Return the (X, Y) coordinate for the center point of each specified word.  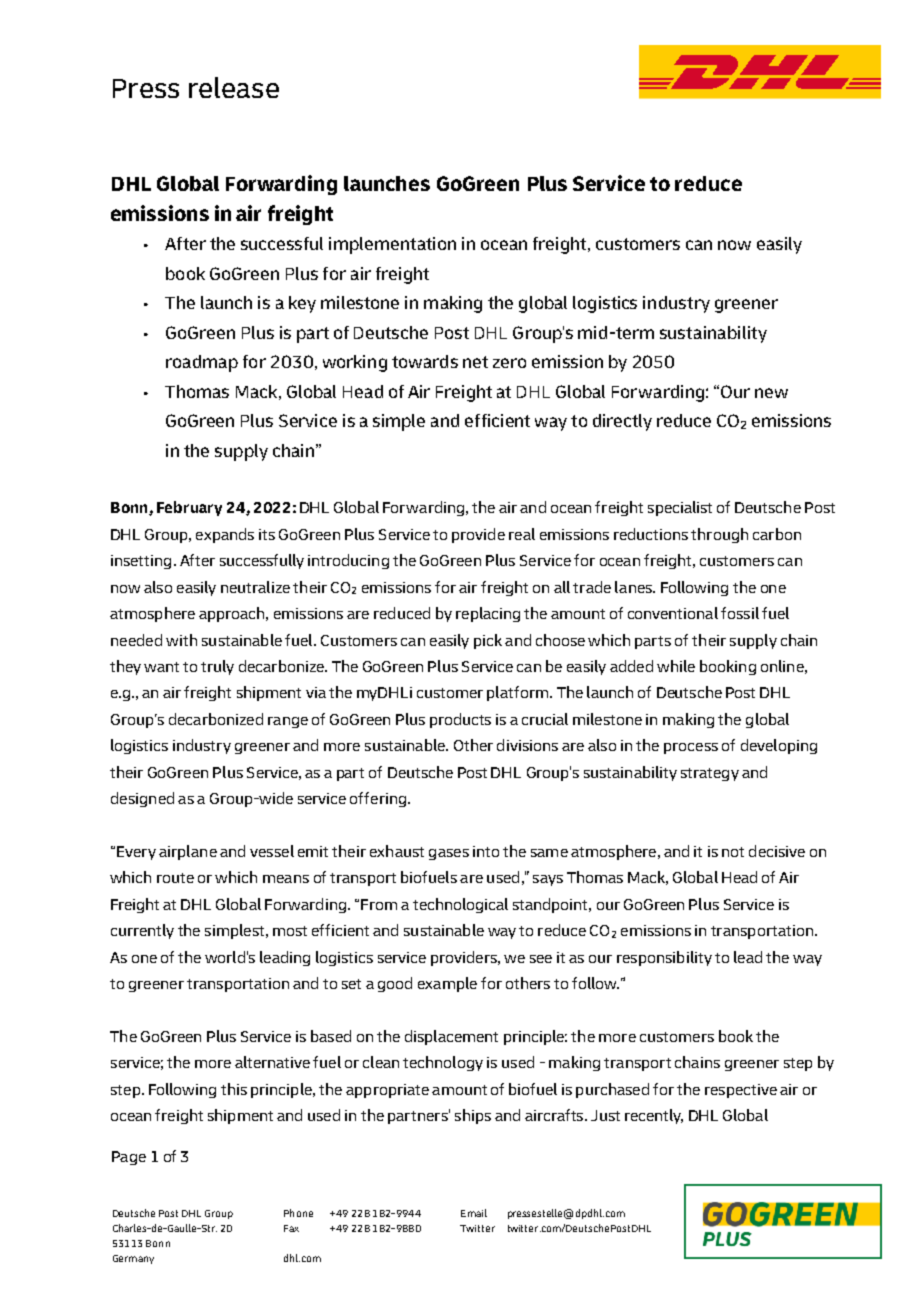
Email (474, 1213)
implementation (392, 245)
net (475, 362)
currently (142, 931)
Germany (133, 1259)
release (234, 87)
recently (654, 1116)
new (771, 393)
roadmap (202, 363)
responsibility (664, 958)
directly (622, 422)
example (447, 984)
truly (217, 667)
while (676, 666)
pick (488, 641)
